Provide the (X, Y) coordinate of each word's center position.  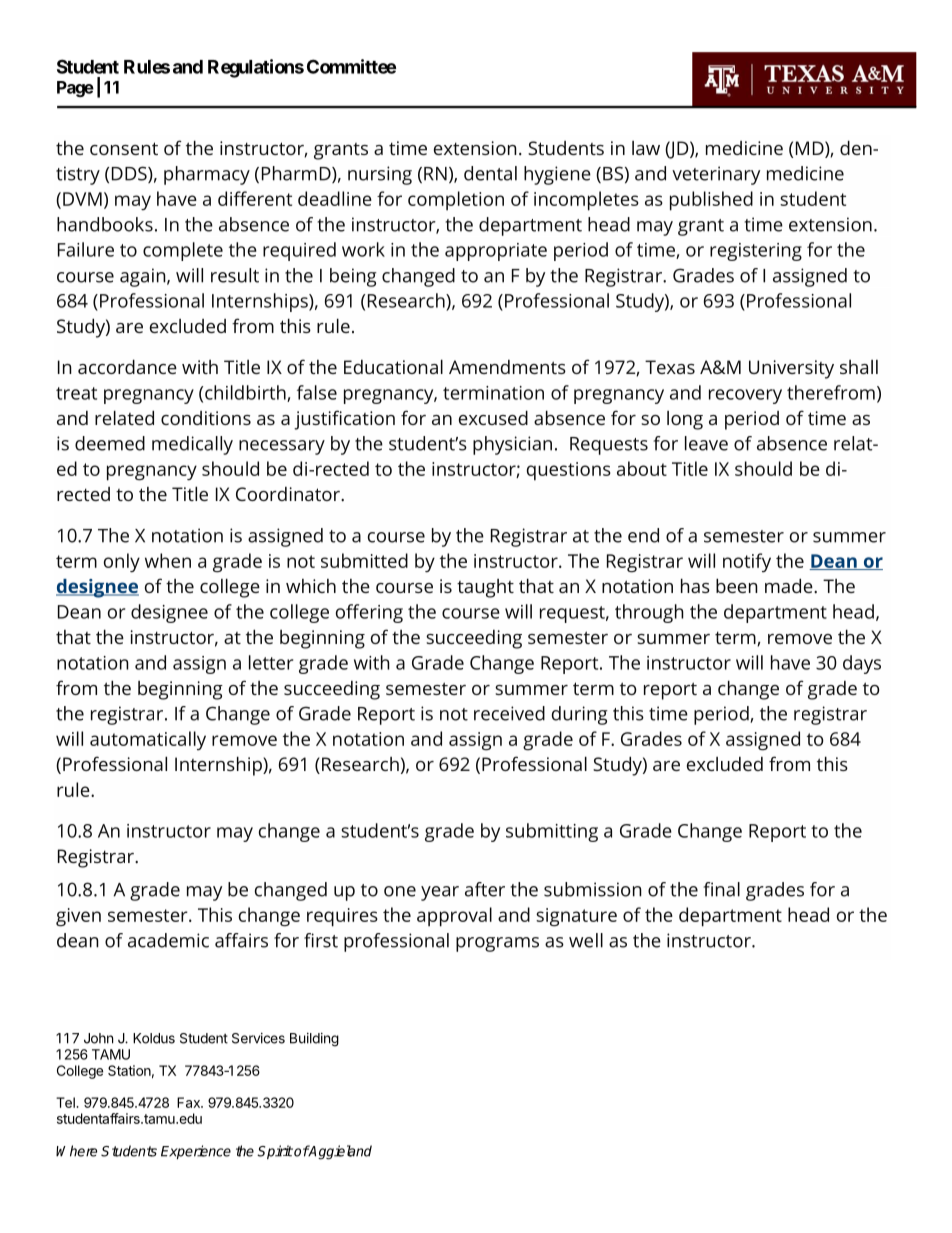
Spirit (275, 1152)
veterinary (716, 175)
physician (512, 445)
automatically (148, 740)
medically (192, 445)
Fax (189, 1102)
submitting (552, 832)
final (721, 889)
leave (706, 443)
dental (490, 173)
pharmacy (207, 175)
